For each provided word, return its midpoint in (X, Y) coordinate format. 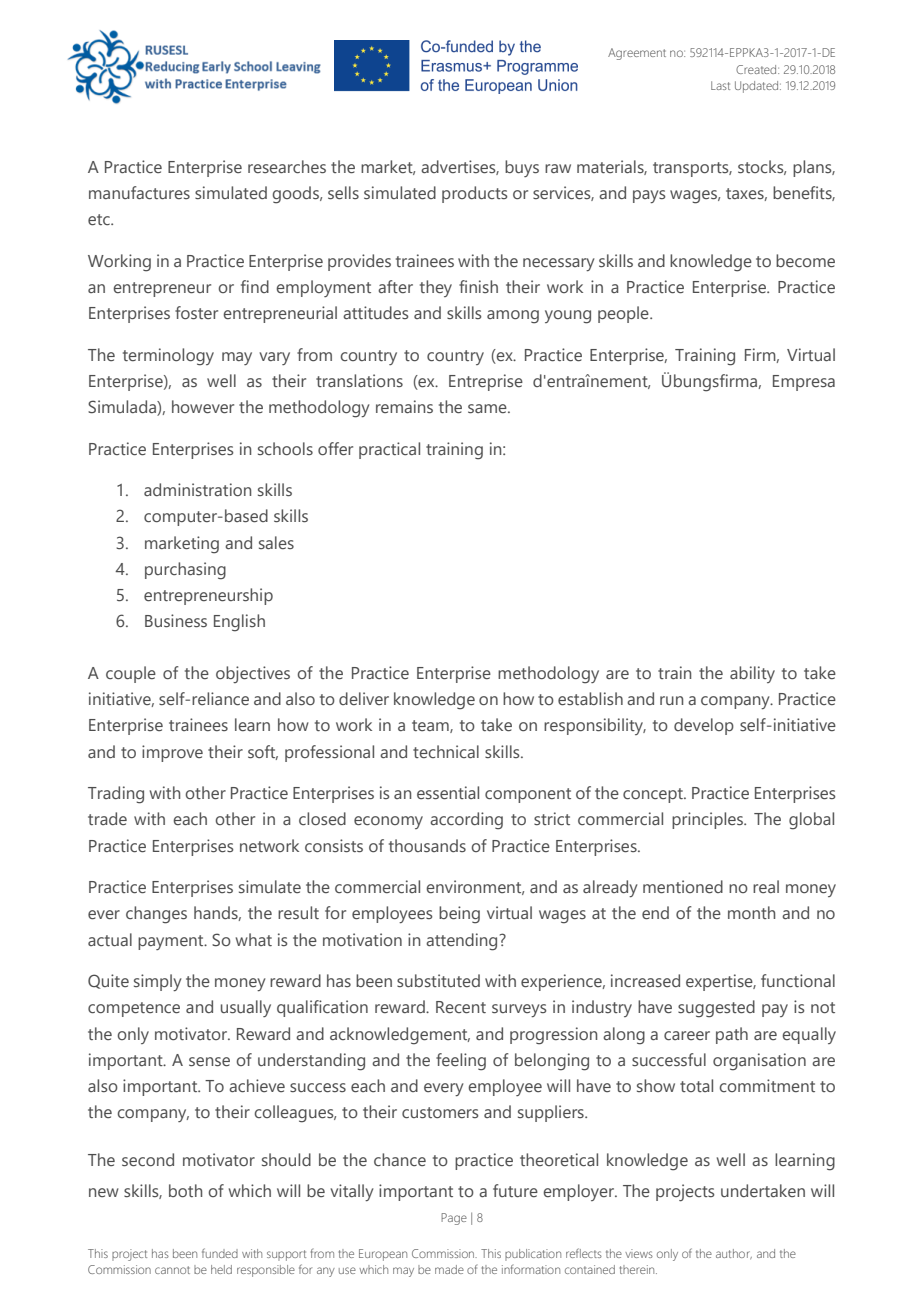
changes (156, 915)
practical (389, 450)
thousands (427, 845)
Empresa (804, 383)
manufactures (139, 192)
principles (708, 820)
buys (522, 168)
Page (454, 1219)
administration (197, 489)
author (734, 1254)
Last (720, 85)
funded (220, 1253)
